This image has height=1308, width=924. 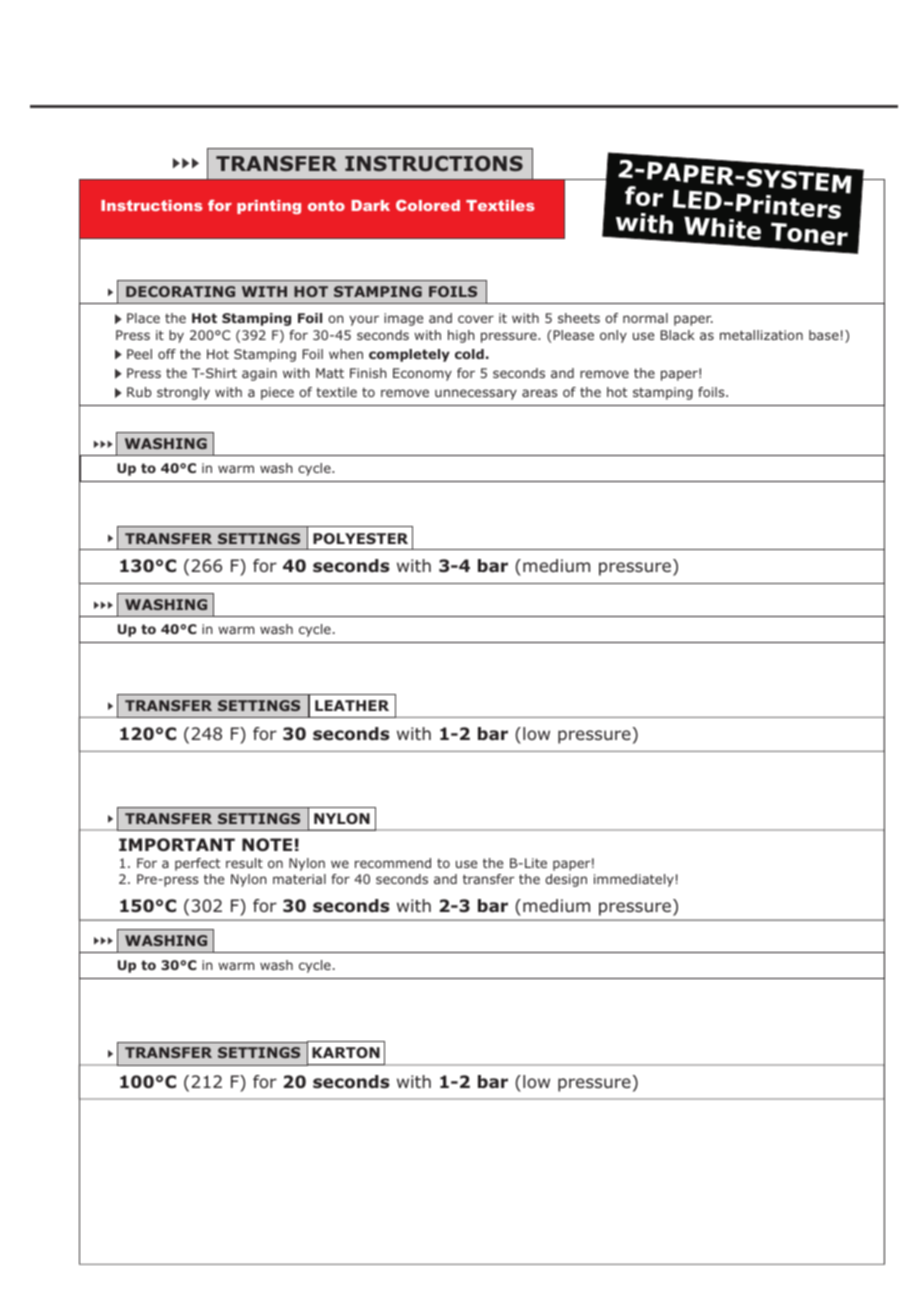 I want to click on metallization, so click(x=761, y=335).
